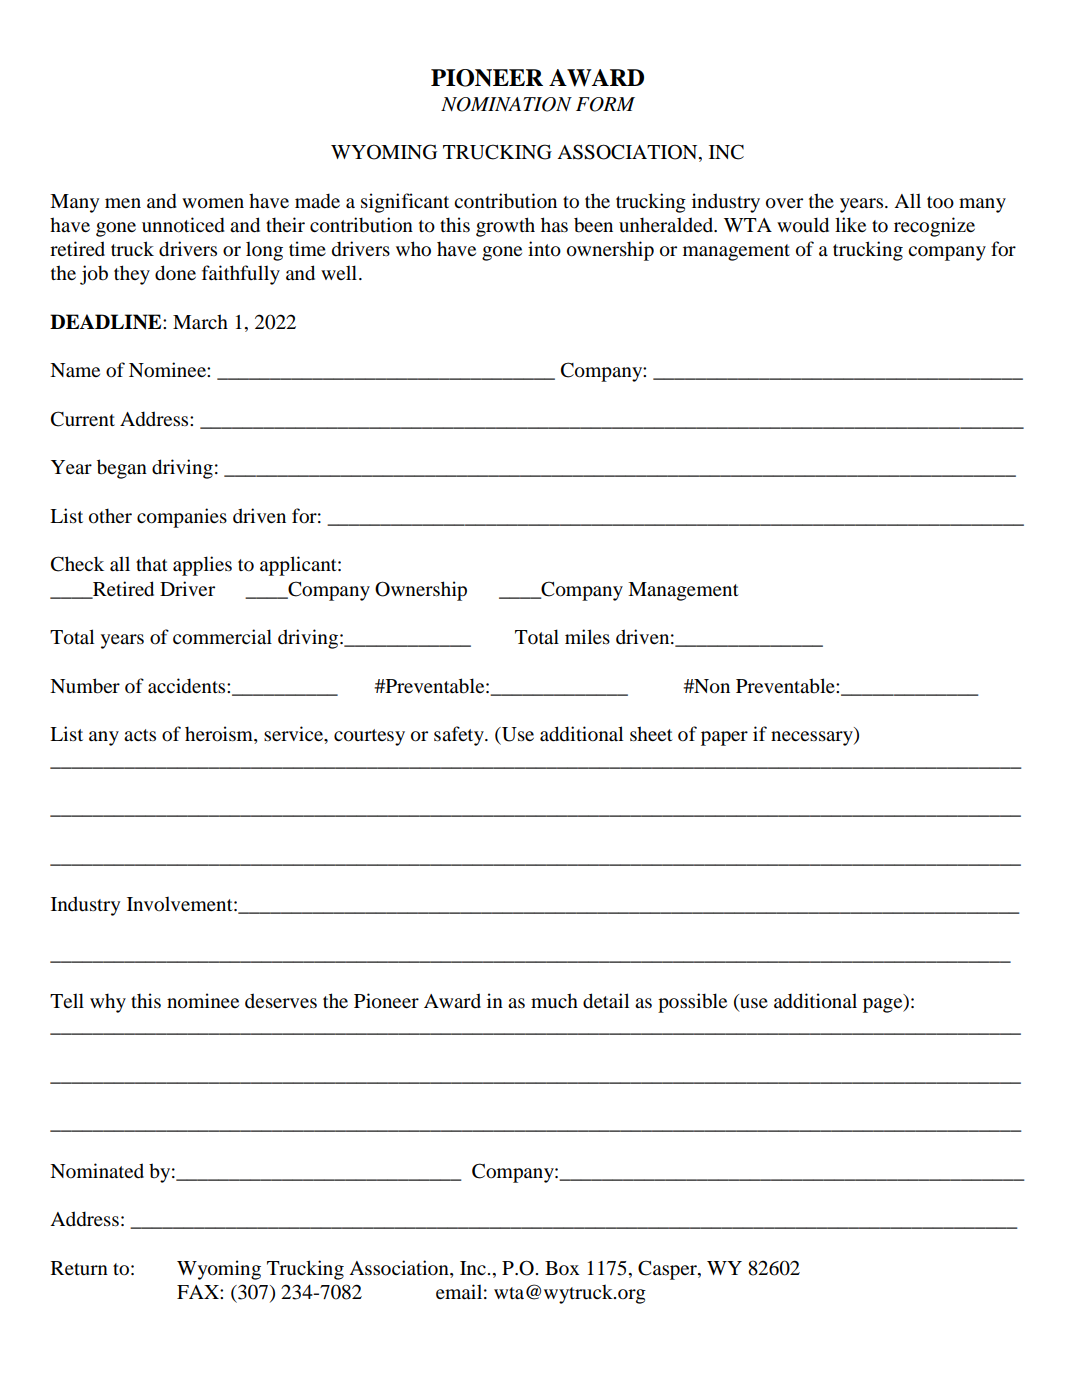 Image resolution: width=1076 pixels, height=1392 pixels. Describe the element at coordinates (140, 735) in the page. I see `acts` at that location.
